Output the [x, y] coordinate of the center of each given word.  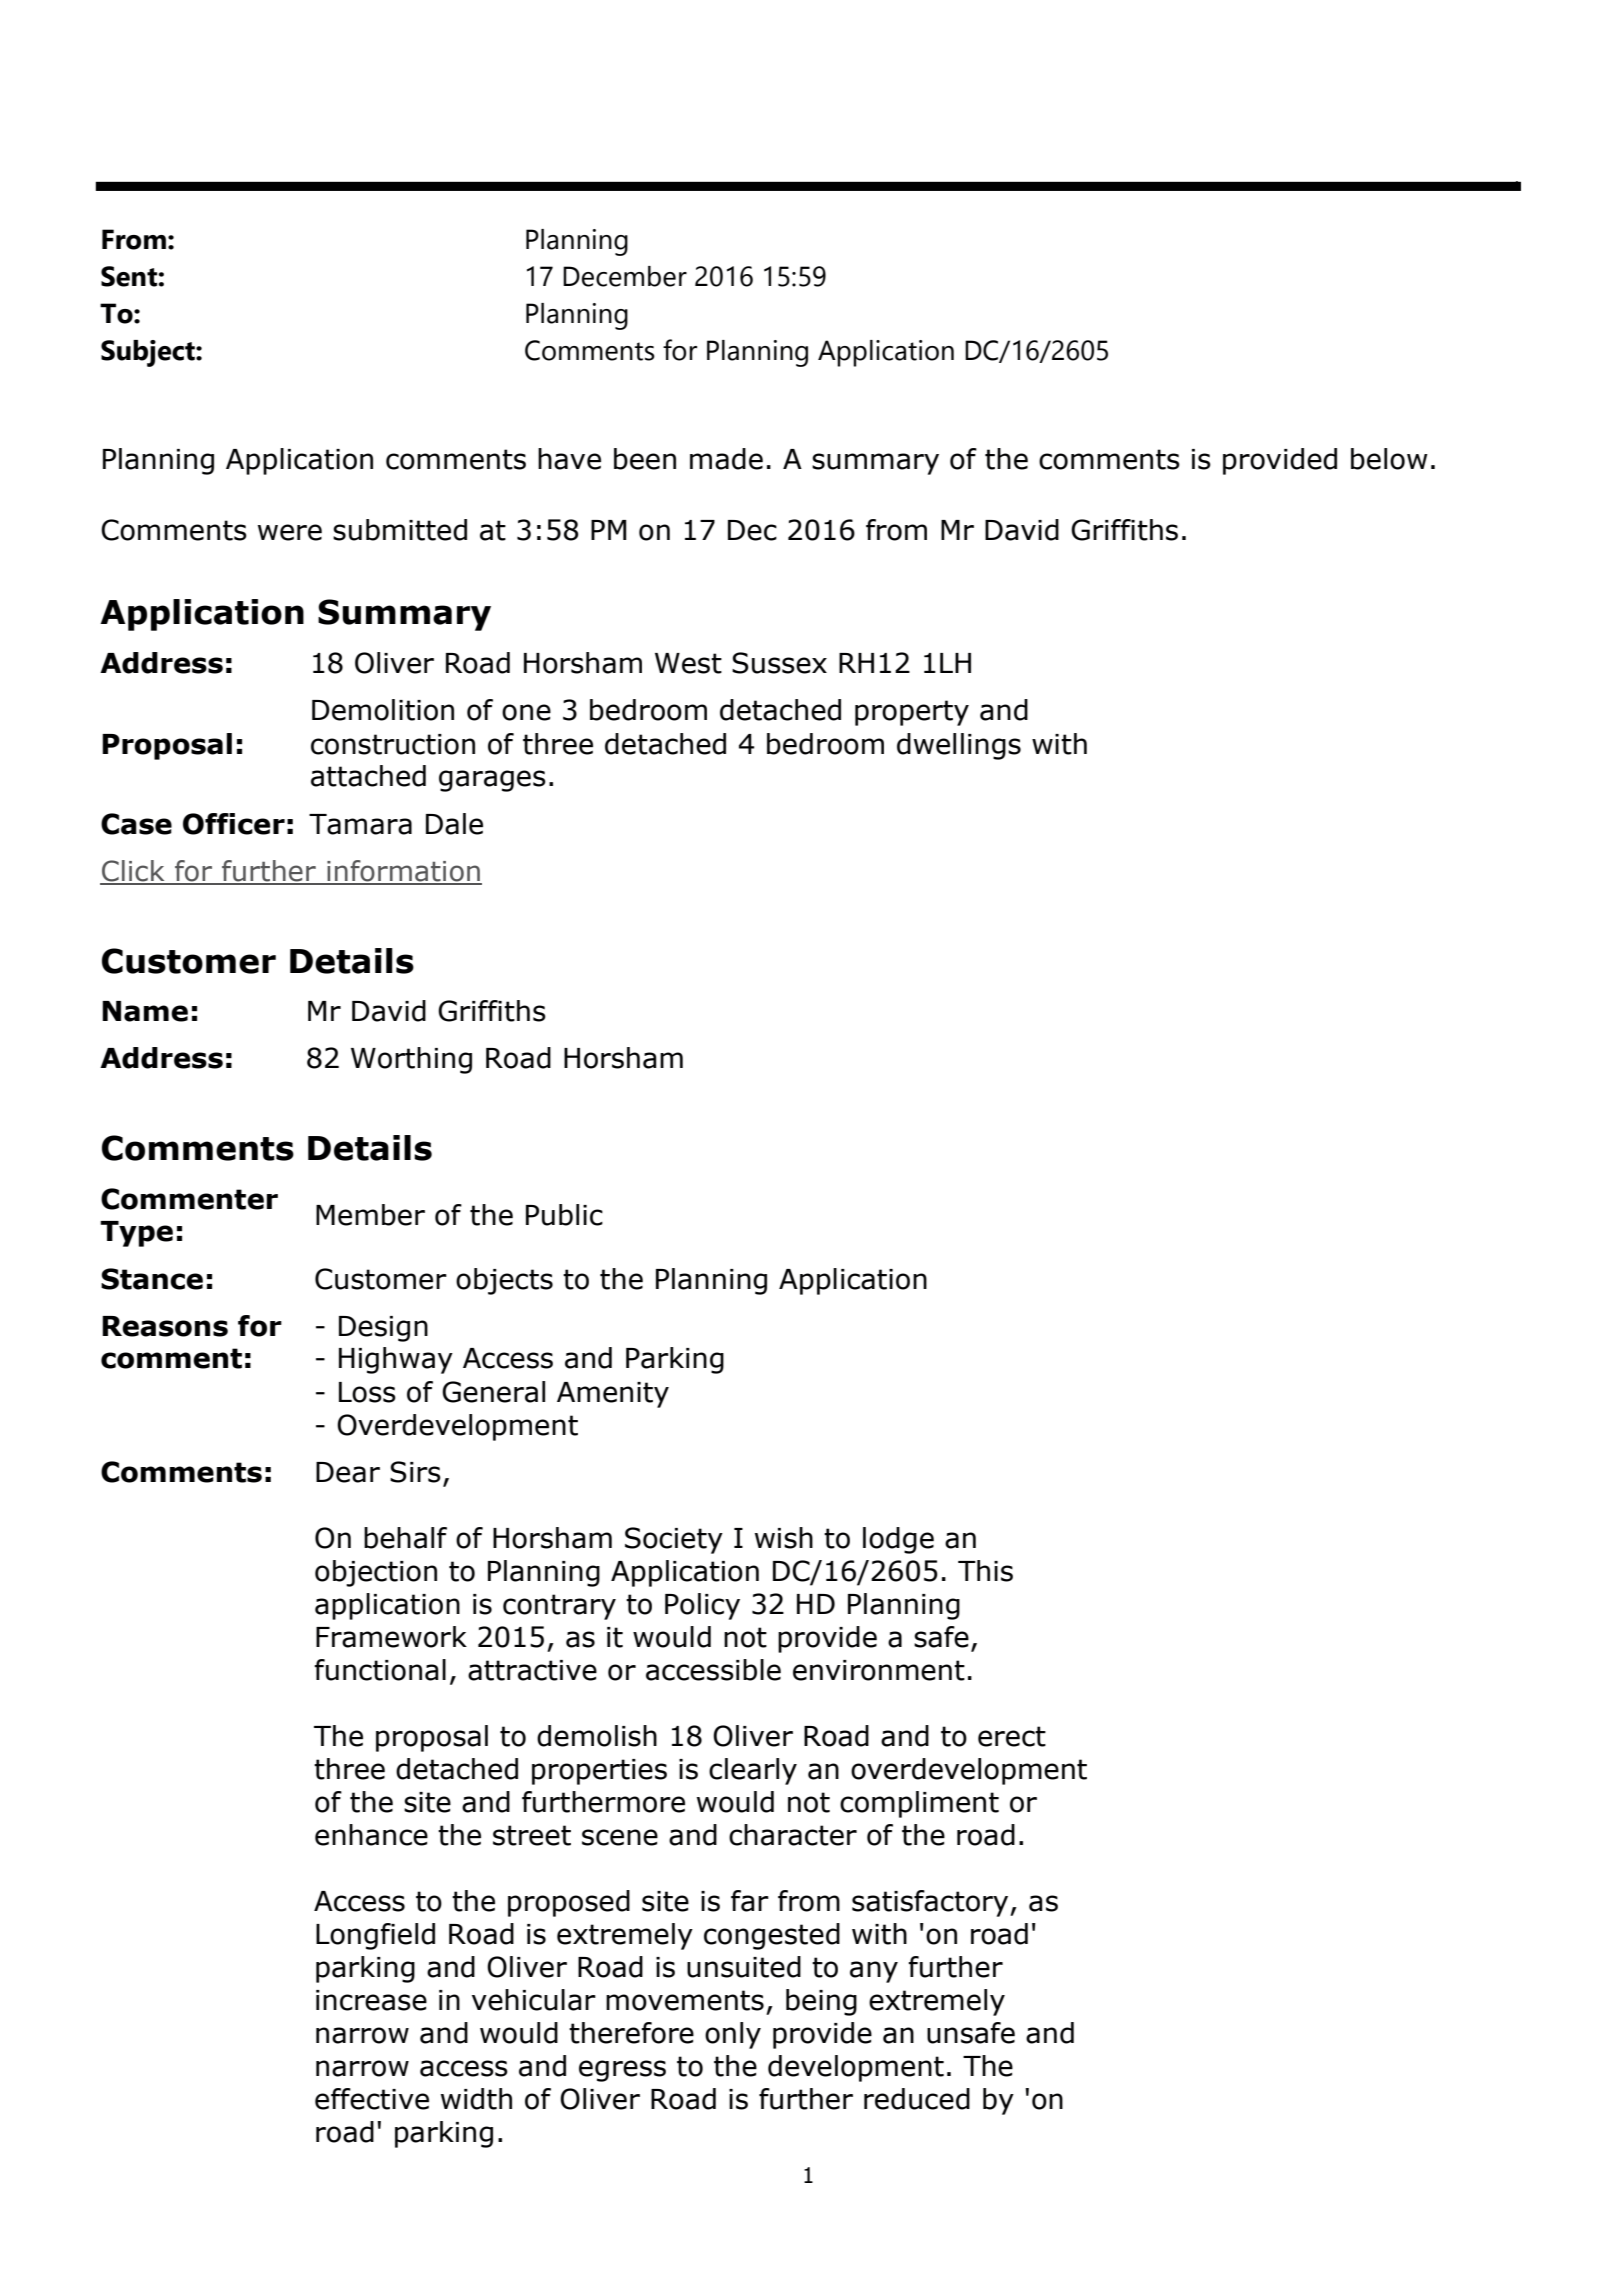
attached [368, 776]
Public [564, 1215]
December [625, 276]
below [1389, 459]
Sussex [779, 663]
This [985, 1571]
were [290, 532]
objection [376, 1573]
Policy [702, 1606]
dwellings [959, 746]
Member [370, 1215]
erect [1012, 1736]
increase [371, 2000]
